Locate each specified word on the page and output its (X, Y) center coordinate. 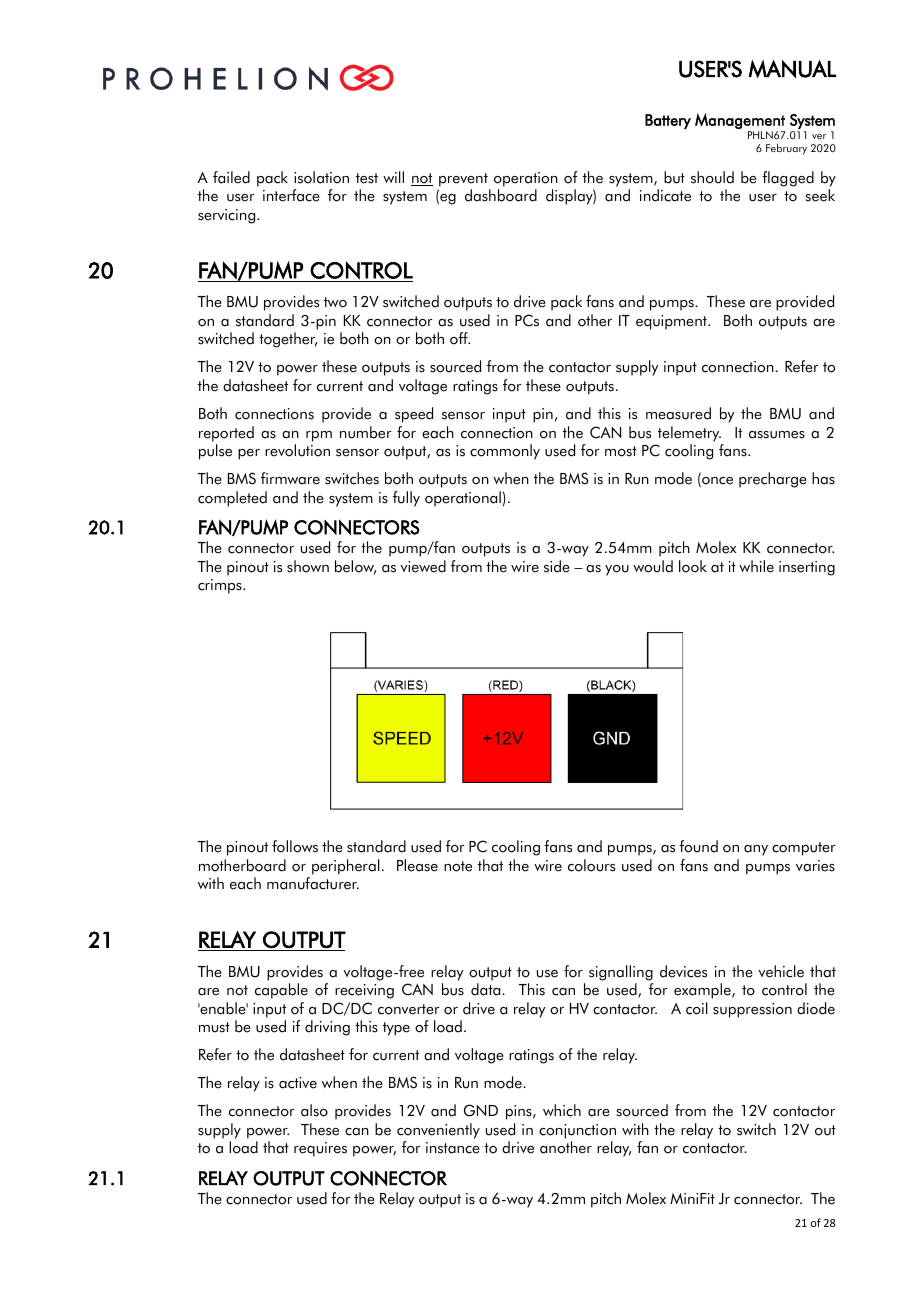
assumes (777, 435)
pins (520, 1112)
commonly (505, 452)
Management (740, 121)
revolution (297, 450)
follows (295, 846)
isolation (321, 177)
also (314, 1110)
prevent (463, 180)
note (458, 866)
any (756, 850)
